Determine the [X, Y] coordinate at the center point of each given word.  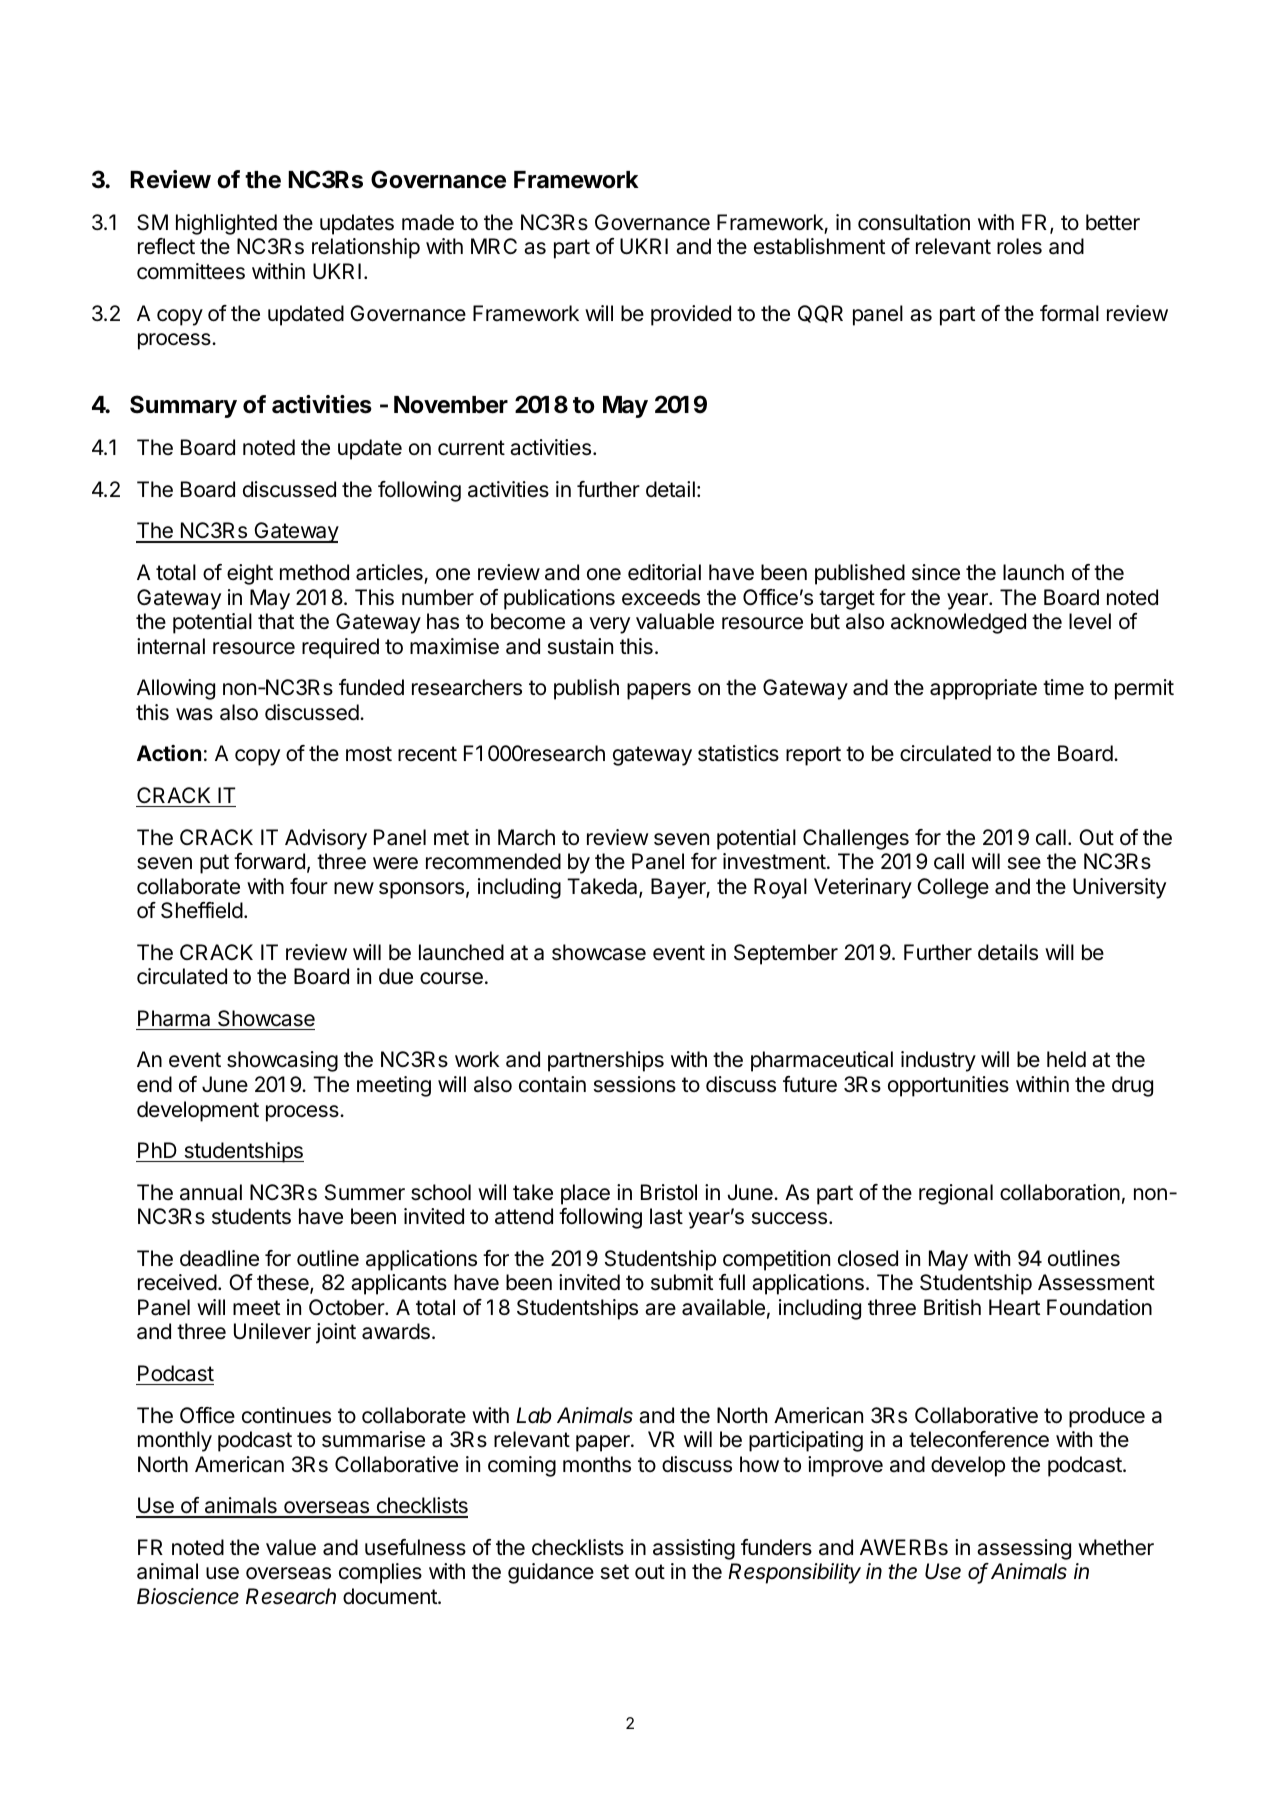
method [314, 572]
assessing [1024, 1549]
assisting [694, 1549]
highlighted [226, 224]
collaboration [1060, 1192]
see [1024, 863]
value [291, 1547]
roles [1019, 246]
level [1090, 621]
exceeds [661, 597]
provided [691, 315]
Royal [780, 888]
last [666, 1216]
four [309, 886]
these [284, 1284]
